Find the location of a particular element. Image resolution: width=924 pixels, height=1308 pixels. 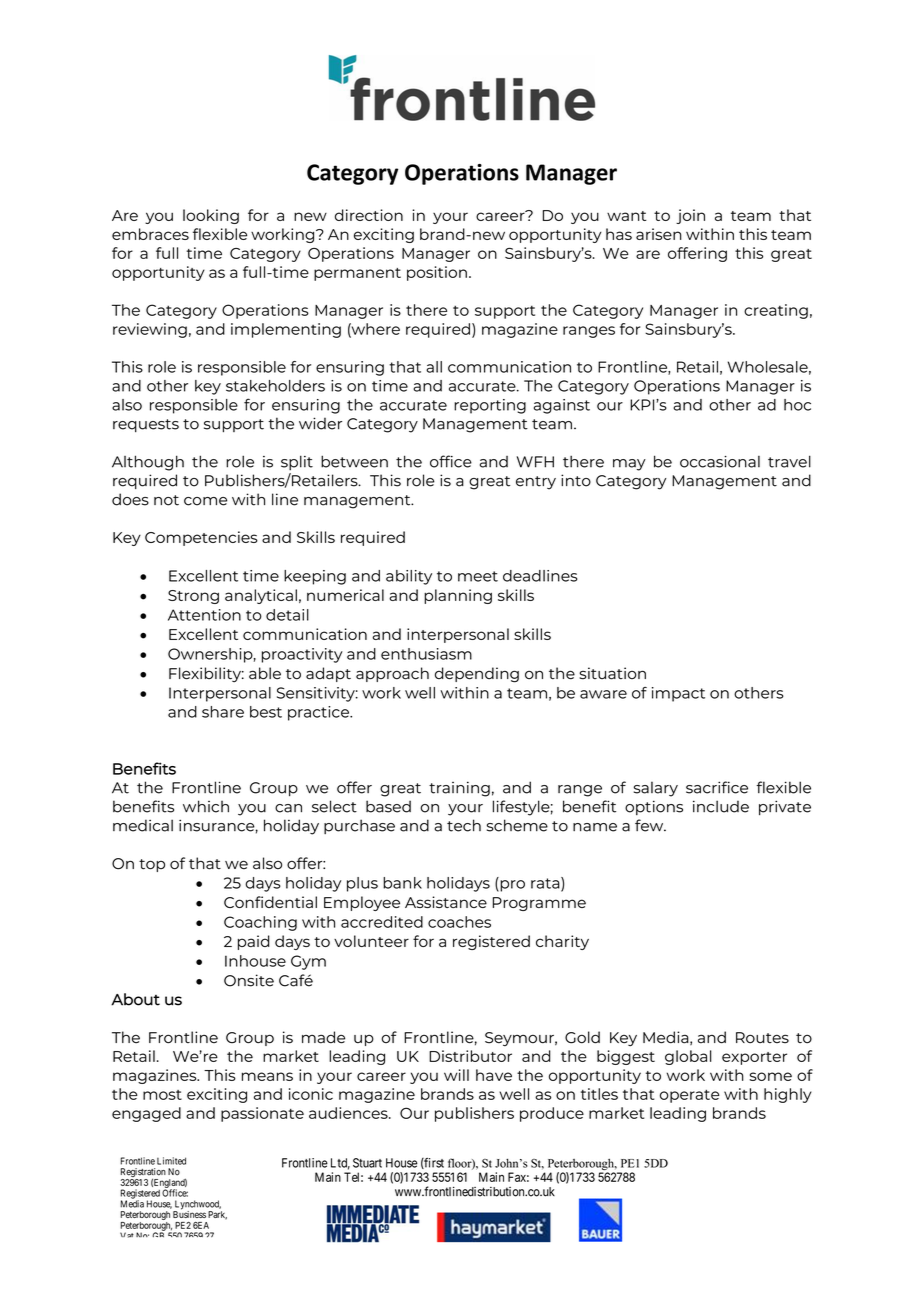

position is located at coordinates (437, 273).
